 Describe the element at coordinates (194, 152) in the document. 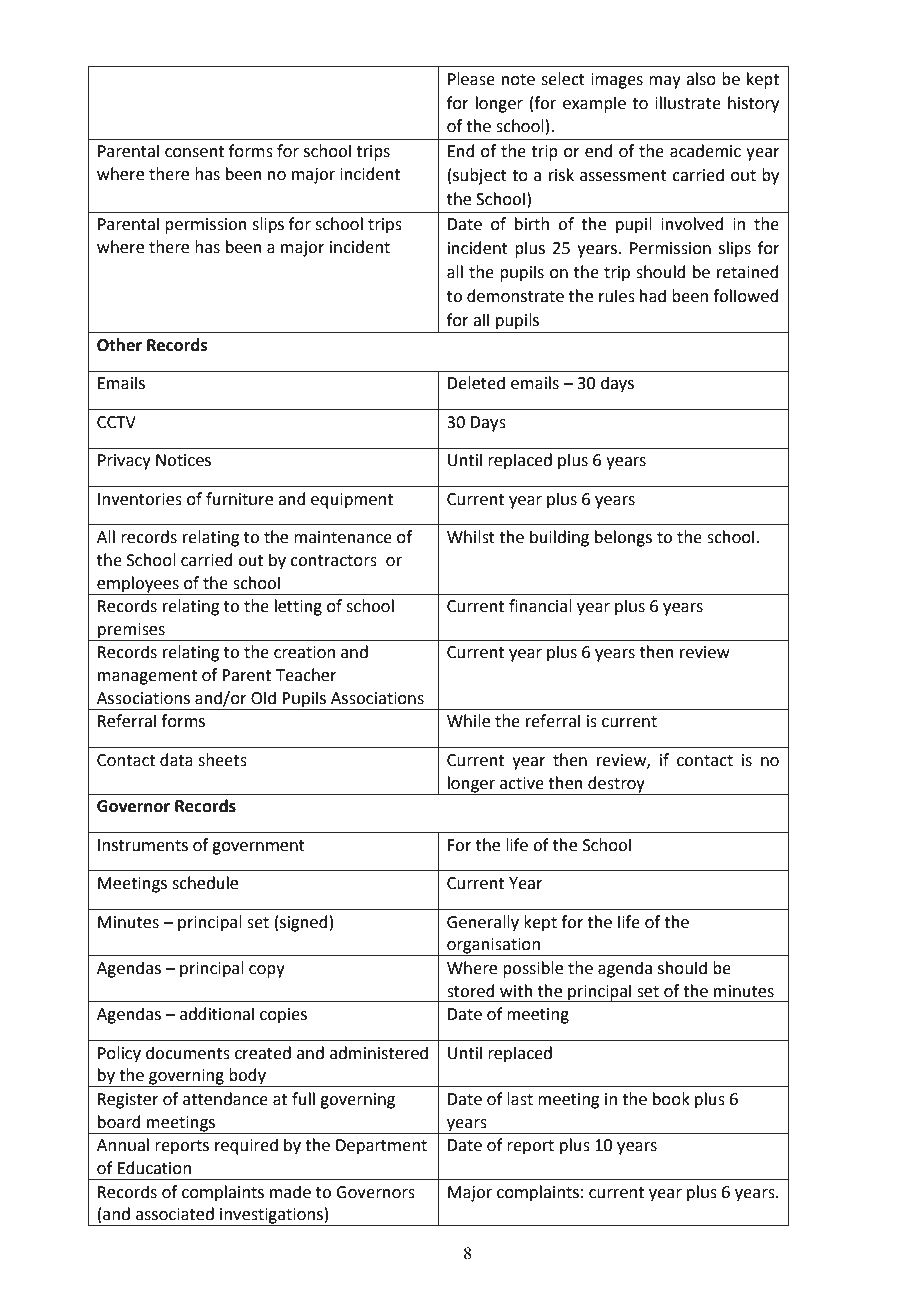

I see `consent` at that location.
